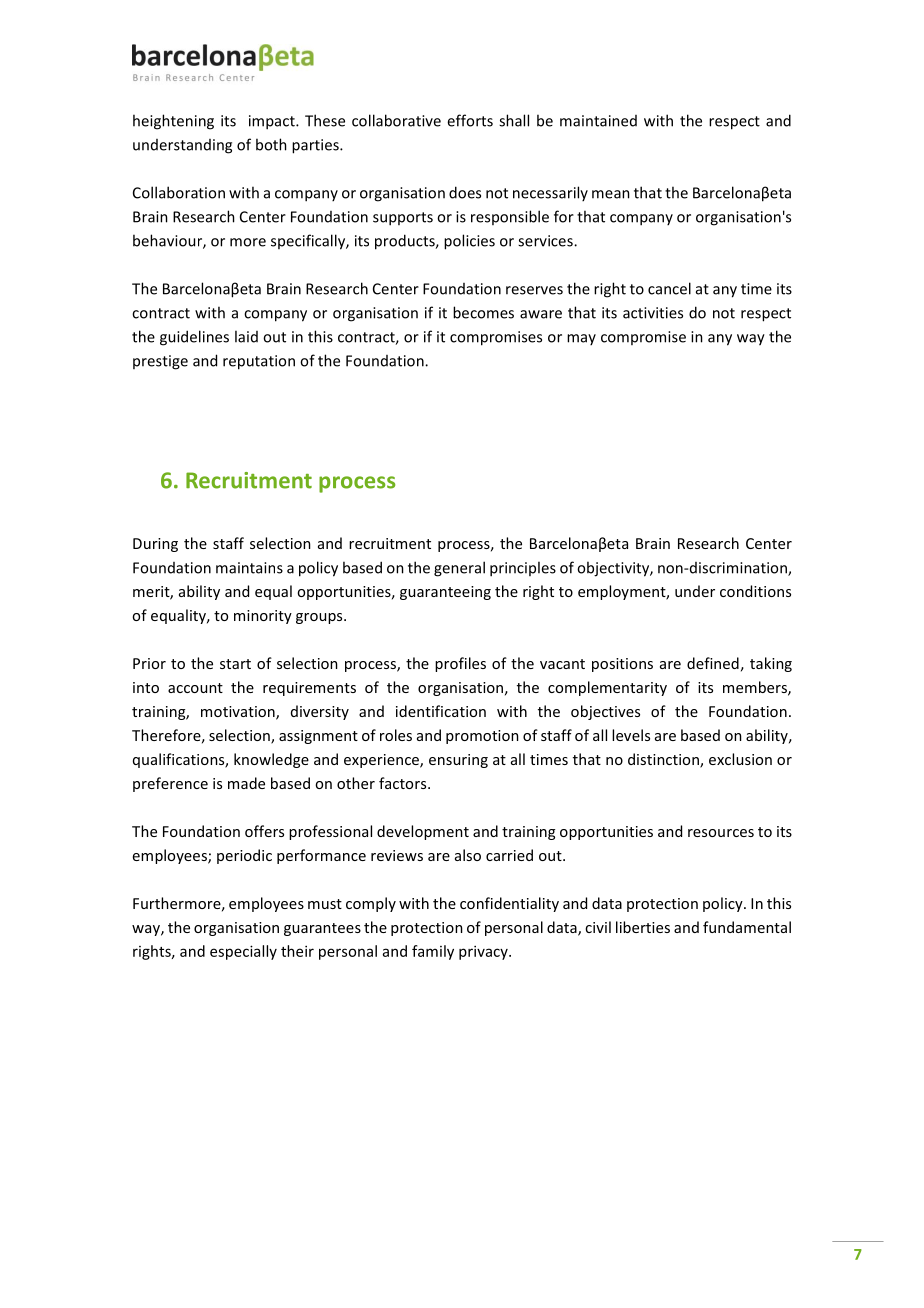 The height and width of the document is (1308, 924). What do you see at coordinates (713, 663) in the document?
I see `defined` at bounding box center [713, 663].
